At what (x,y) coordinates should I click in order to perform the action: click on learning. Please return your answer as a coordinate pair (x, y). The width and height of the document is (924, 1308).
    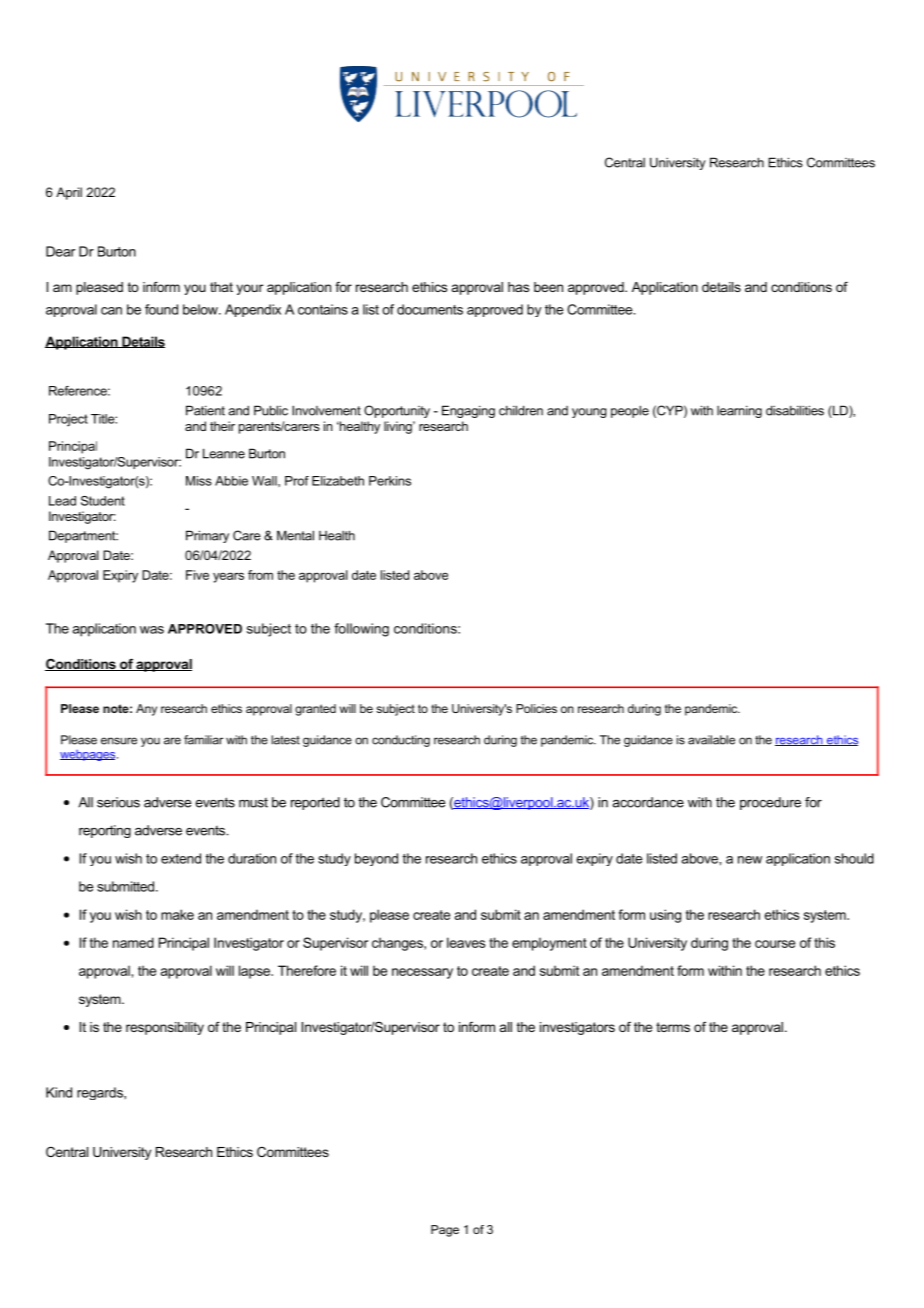
    Looking at the image, I should click on (739, 411).
